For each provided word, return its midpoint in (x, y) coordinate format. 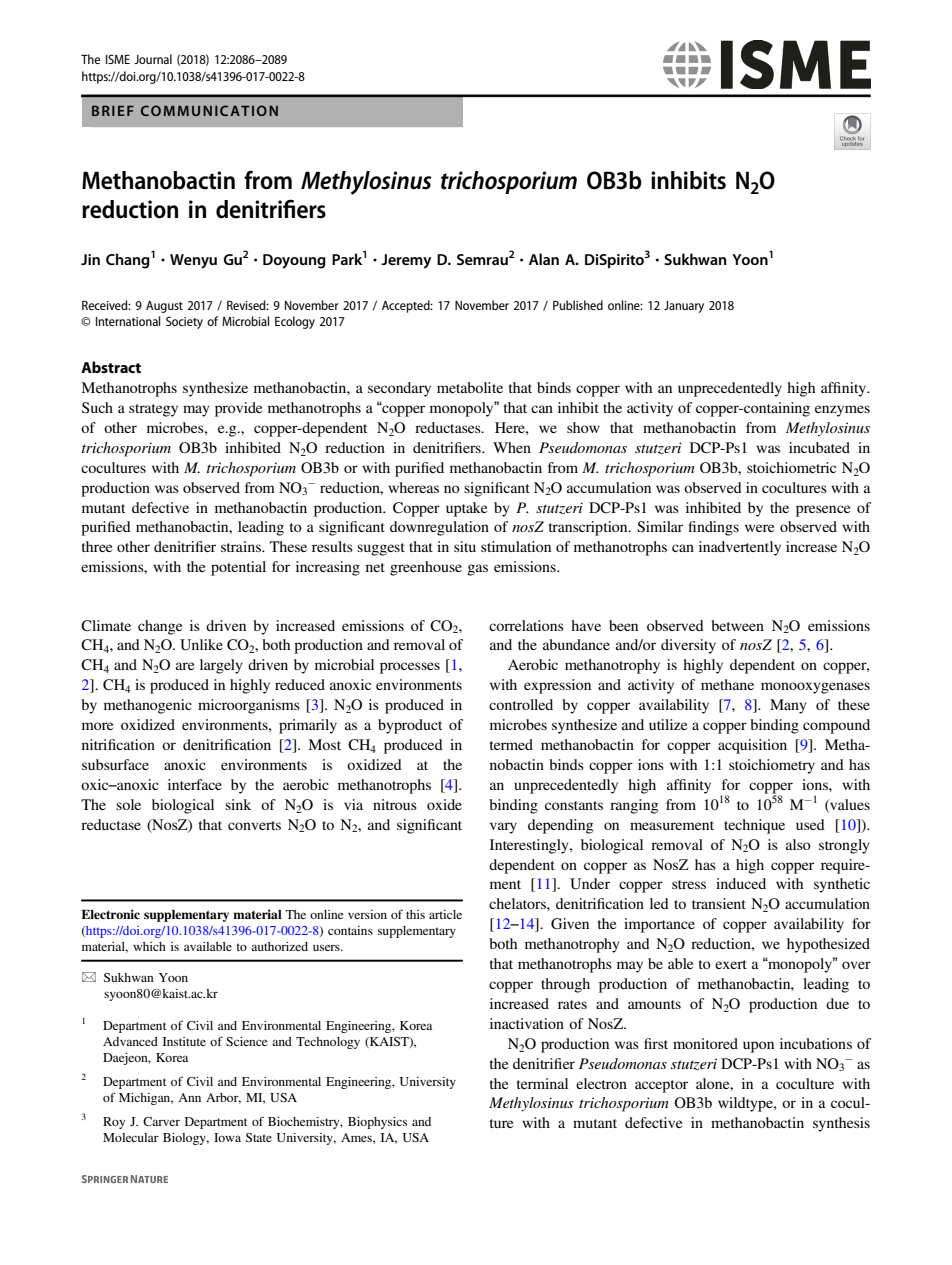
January (684, 307)
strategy (153, 410)
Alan (544, 259)
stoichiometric (791, 467)
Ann (189, 1097)
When (512, 447)
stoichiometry (772, 766)
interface (195, 784)
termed (511, 744)
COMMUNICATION (209, 110)
